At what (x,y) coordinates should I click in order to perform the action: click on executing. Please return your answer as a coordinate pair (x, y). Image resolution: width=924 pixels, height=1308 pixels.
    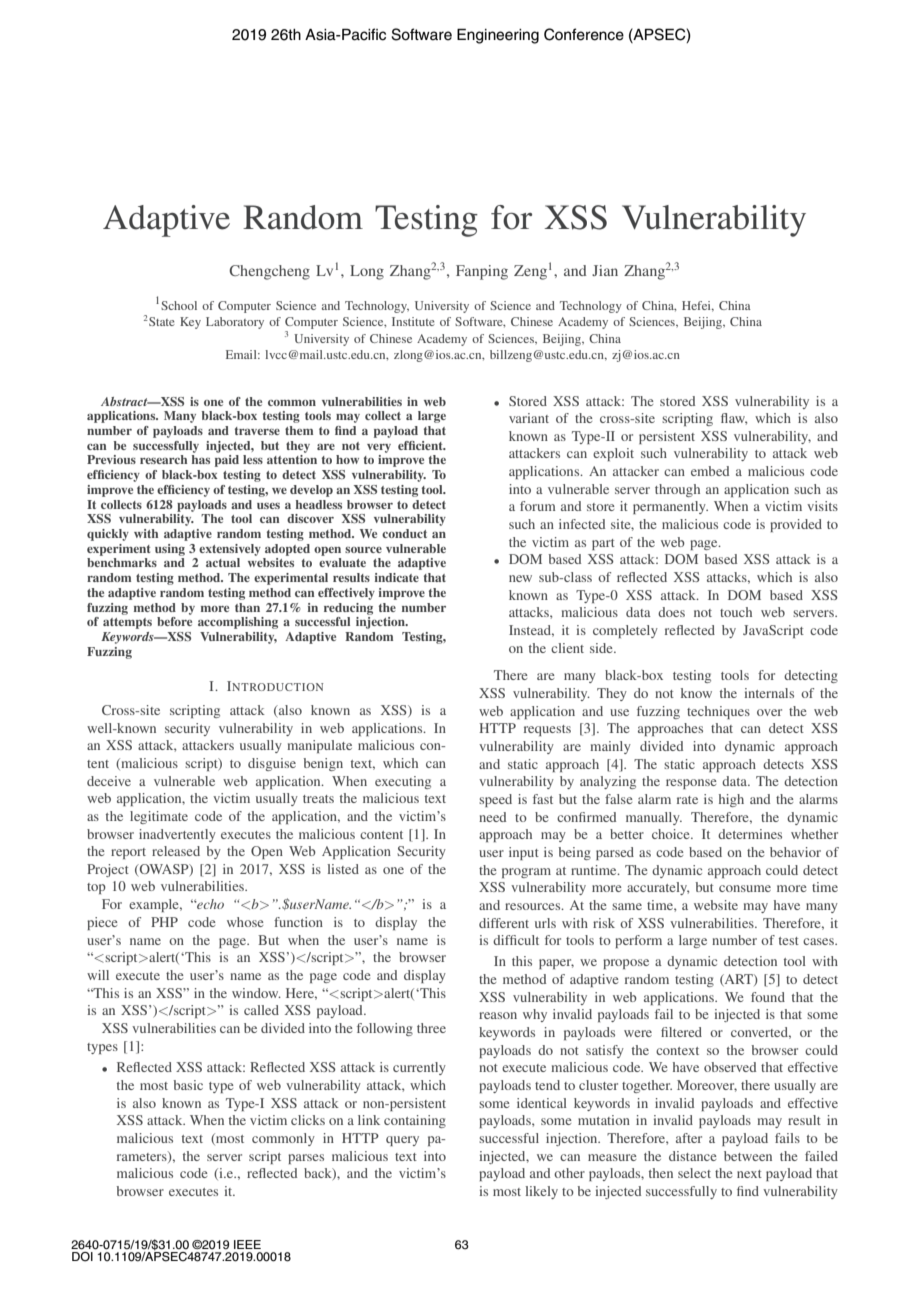
    Looking at the image, I should click on (403, 782).
